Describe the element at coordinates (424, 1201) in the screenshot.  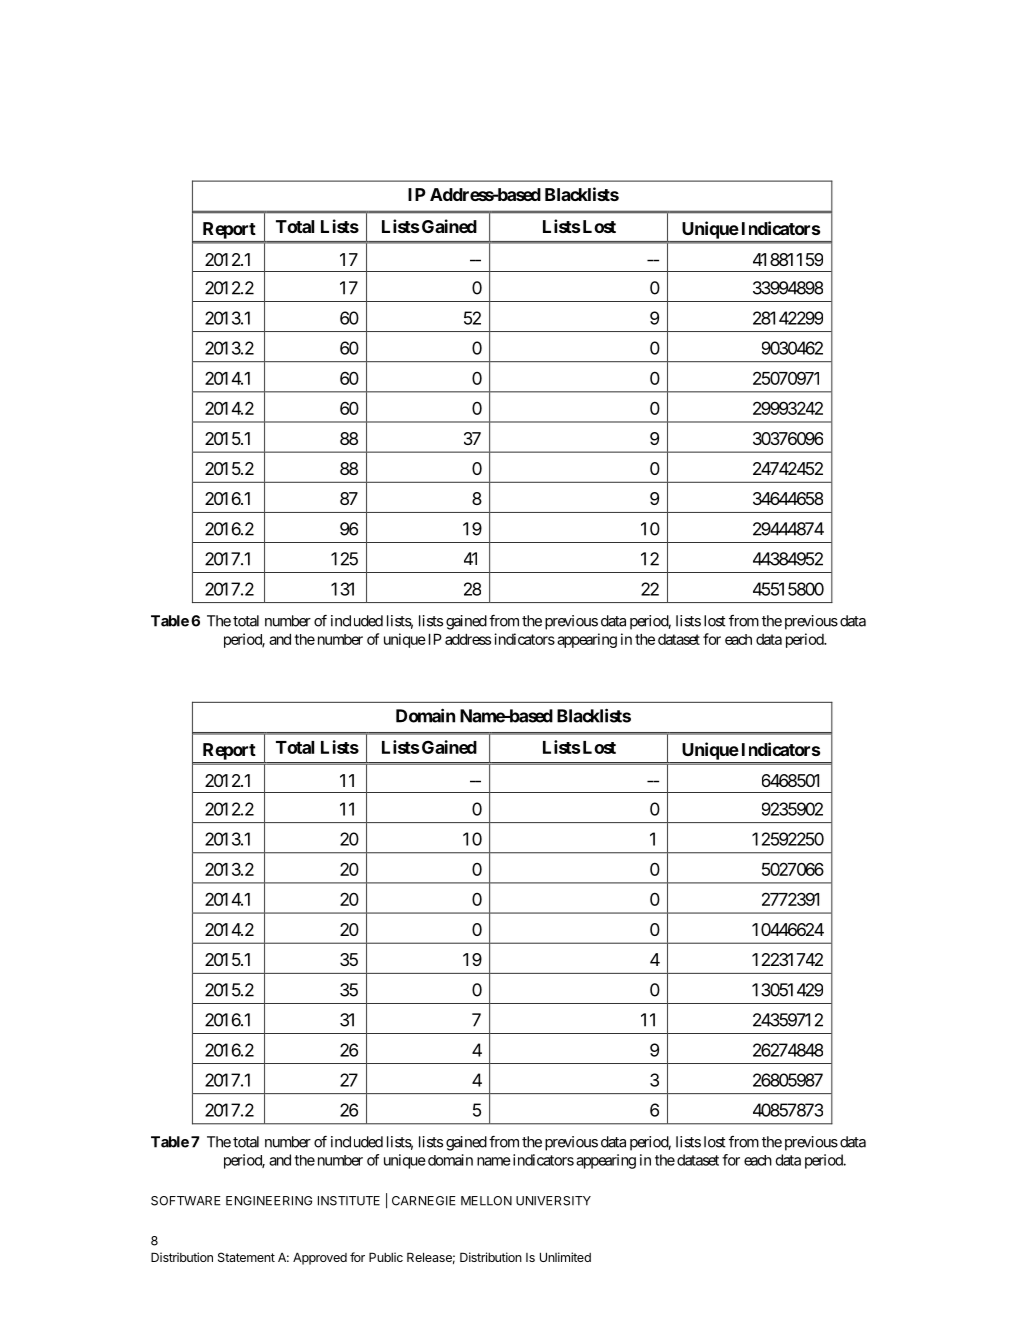
I see `CARNEGIE` at that location.
